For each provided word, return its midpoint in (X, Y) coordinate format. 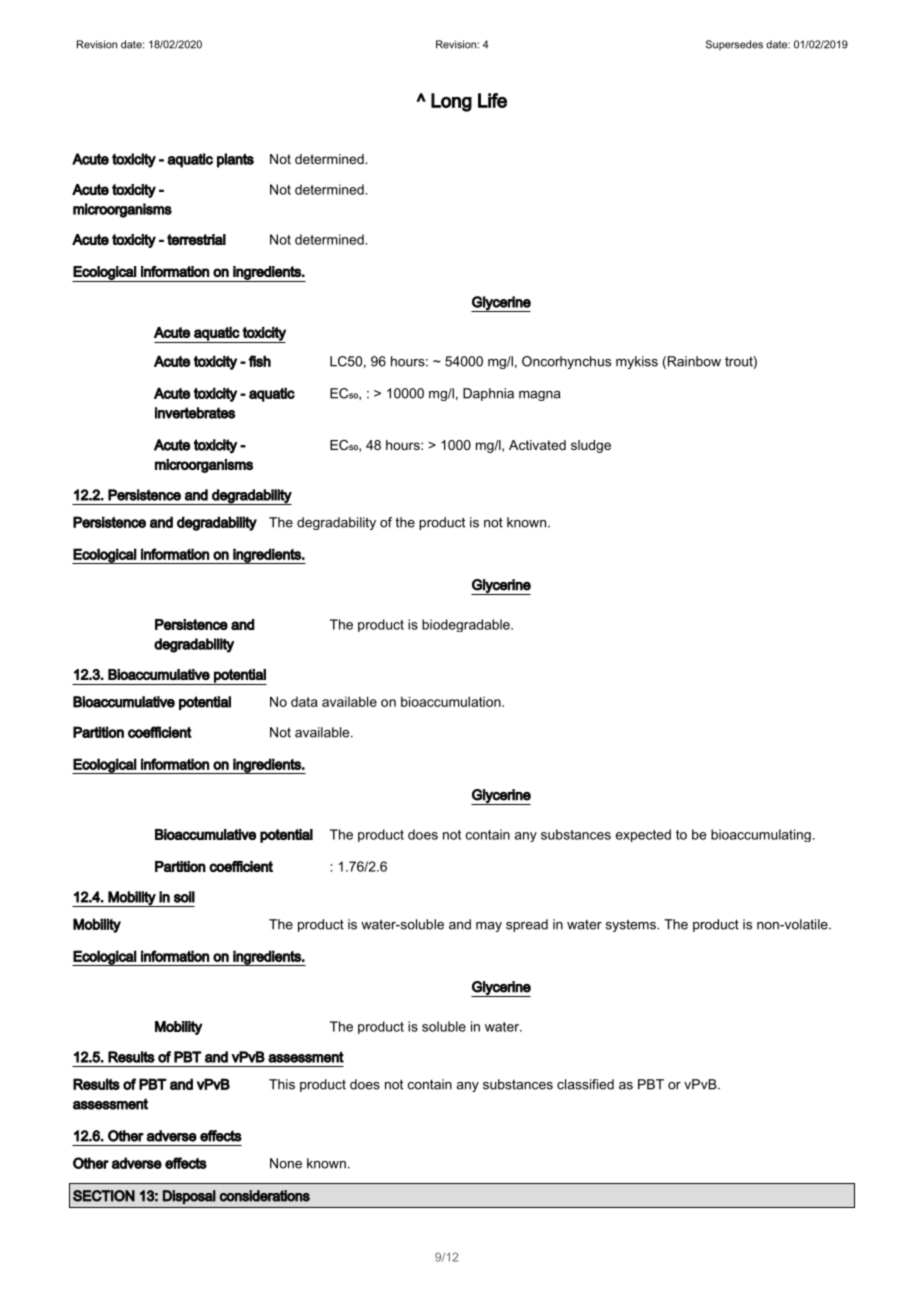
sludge (591, 446)
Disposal (189, 1197)
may (489, 927)
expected (643, 835)
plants (235, 160)
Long (451, 102)
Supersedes (734, 45)
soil (184, 897)
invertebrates (195, 413)
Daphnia (488, 394)
